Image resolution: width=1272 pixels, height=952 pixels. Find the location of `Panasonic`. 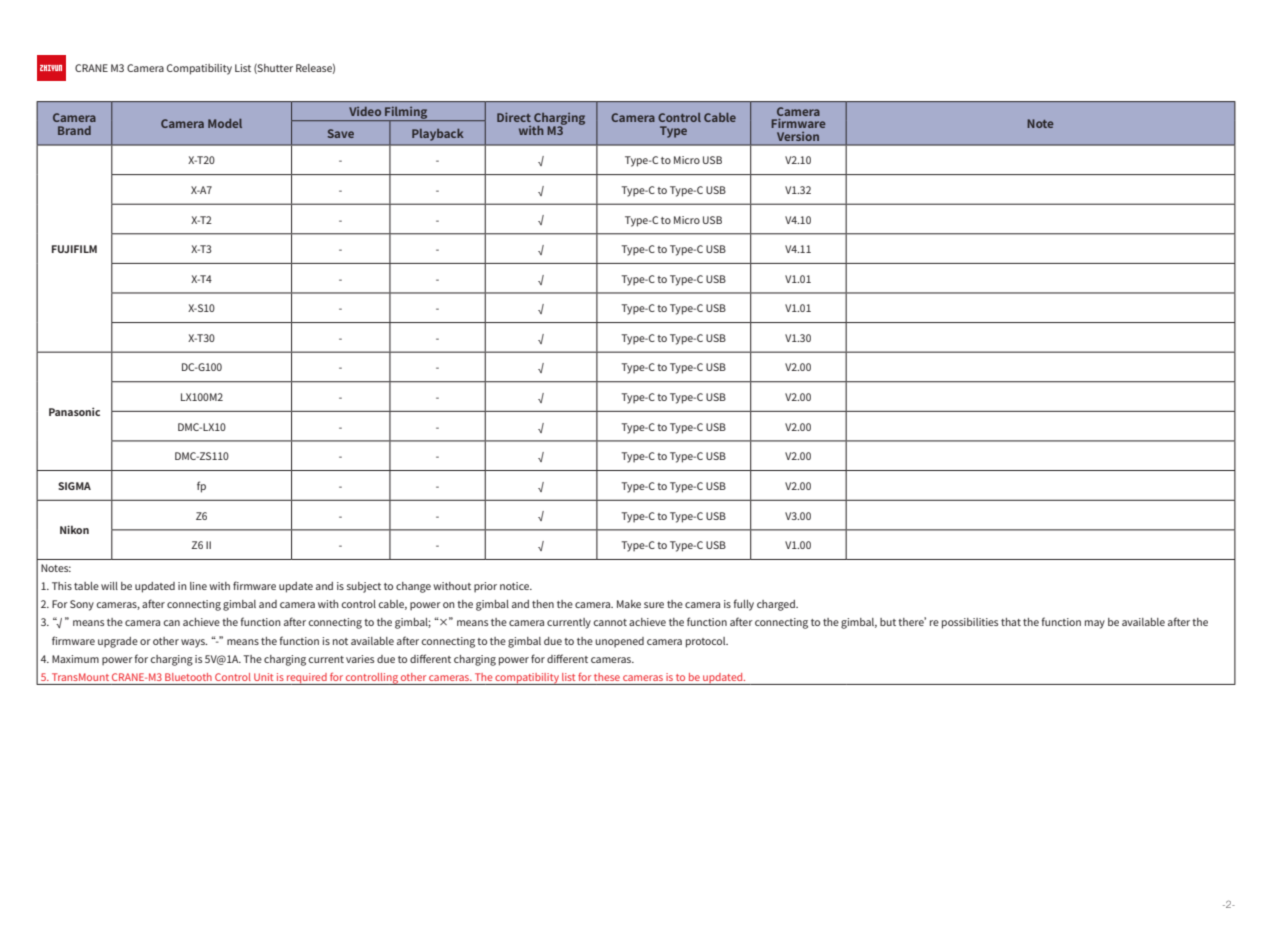

Panasonic is located at coordinates (74, 411).
